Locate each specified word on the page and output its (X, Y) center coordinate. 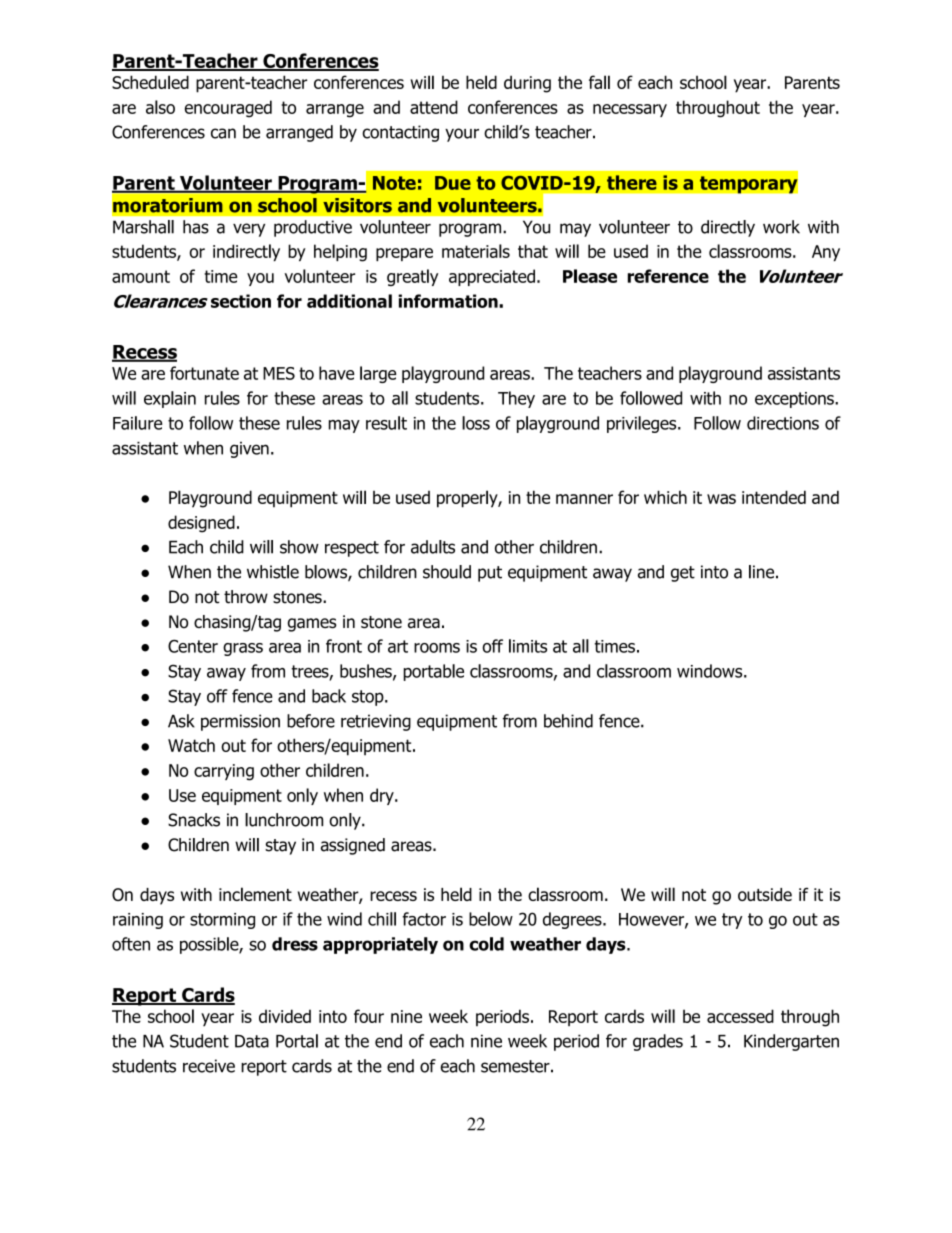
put (490, 574)
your (462, 135)
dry (383, 796)
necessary (630, 110)
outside (765, 894)
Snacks (194, 820)
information (449, 301)
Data (252, 1041)
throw (246, 597)
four (369, 1016)
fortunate (204, 373)
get (683, 574)
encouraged (228, 109)
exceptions (795, 400)
